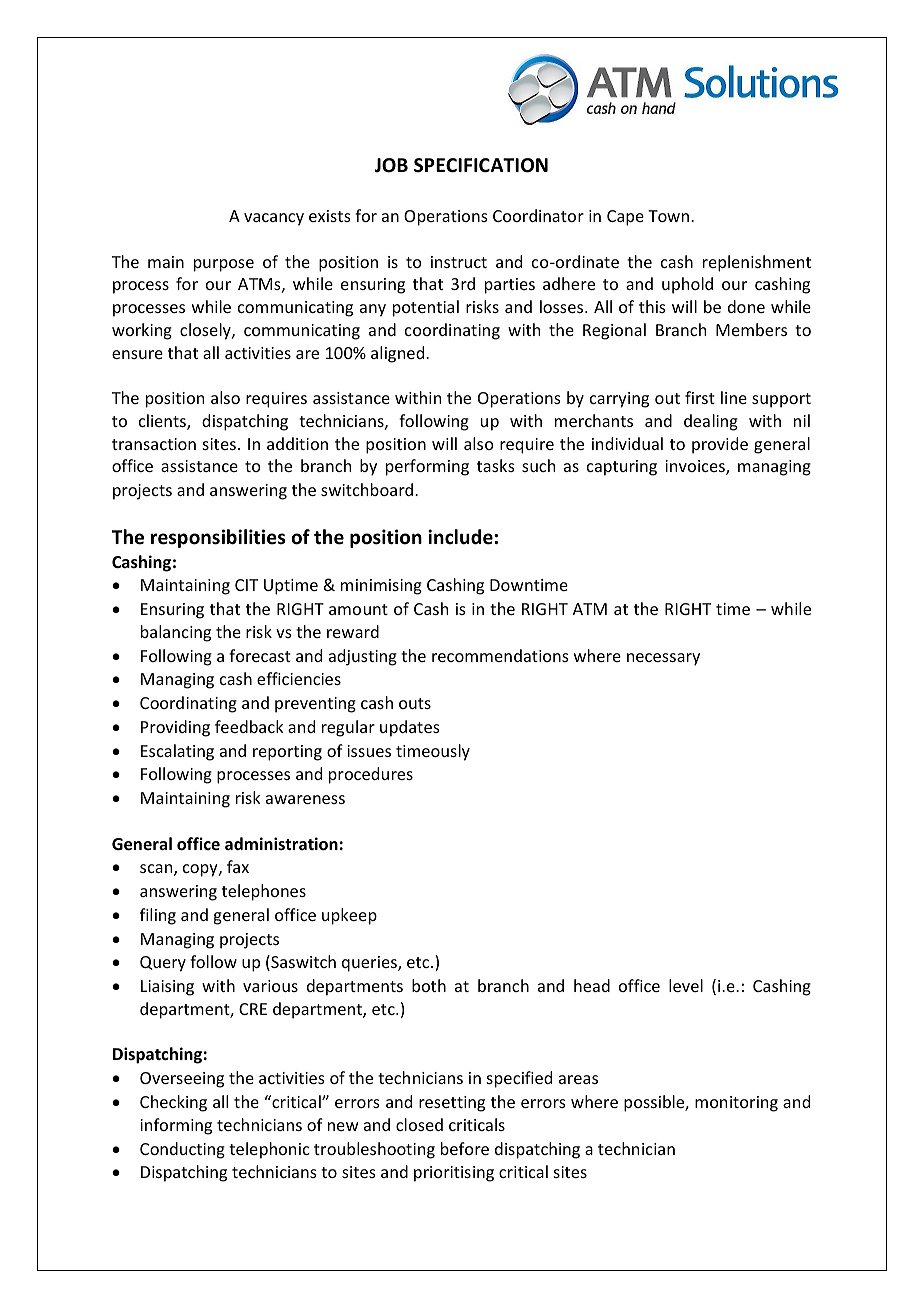  Describe the element at coordinates (182, 1150) in the screenshot. I see `Conducting` at that location.
